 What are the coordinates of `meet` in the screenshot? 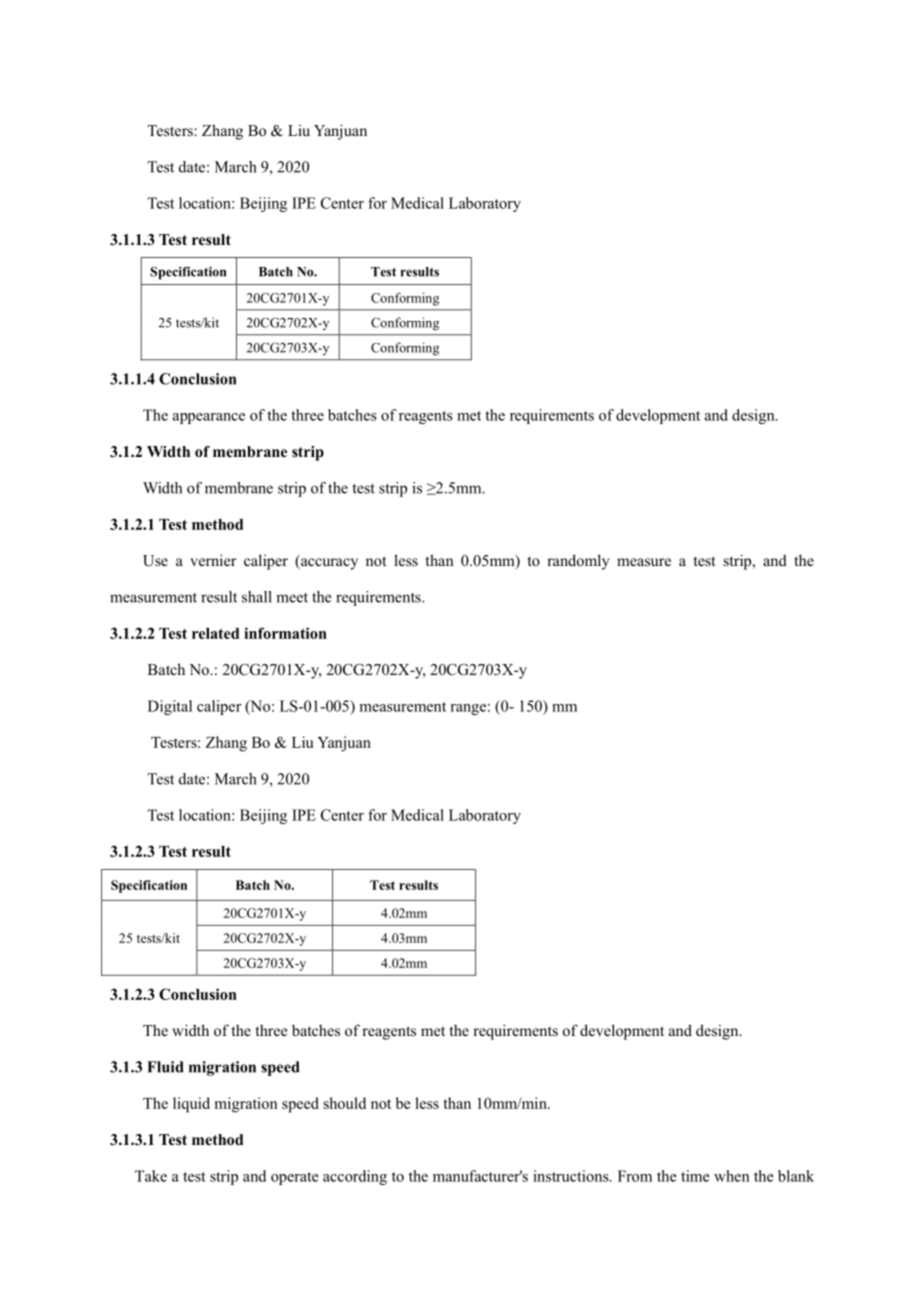 It's located at (292, 598).
